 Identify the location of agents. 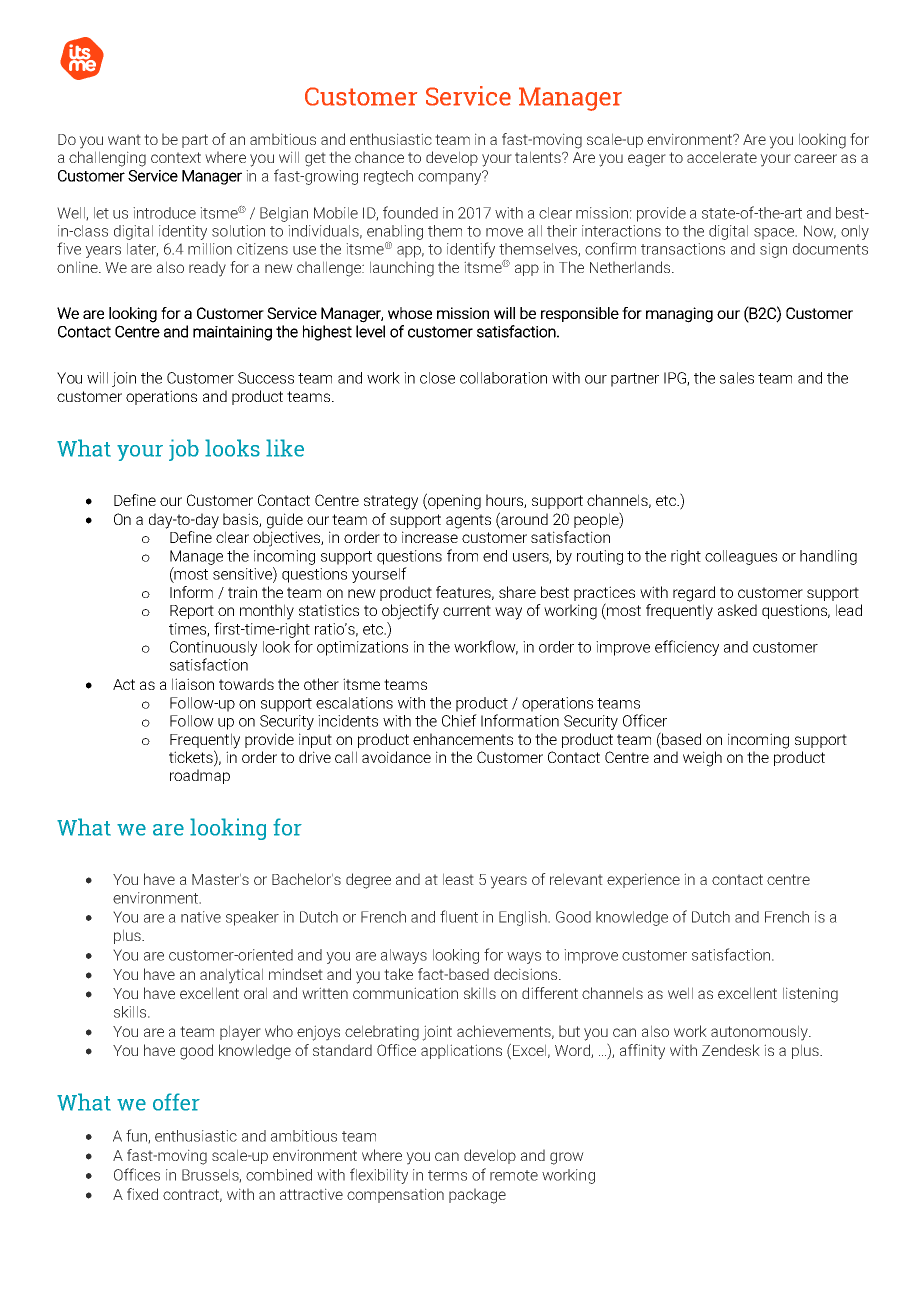
(468, 521).
